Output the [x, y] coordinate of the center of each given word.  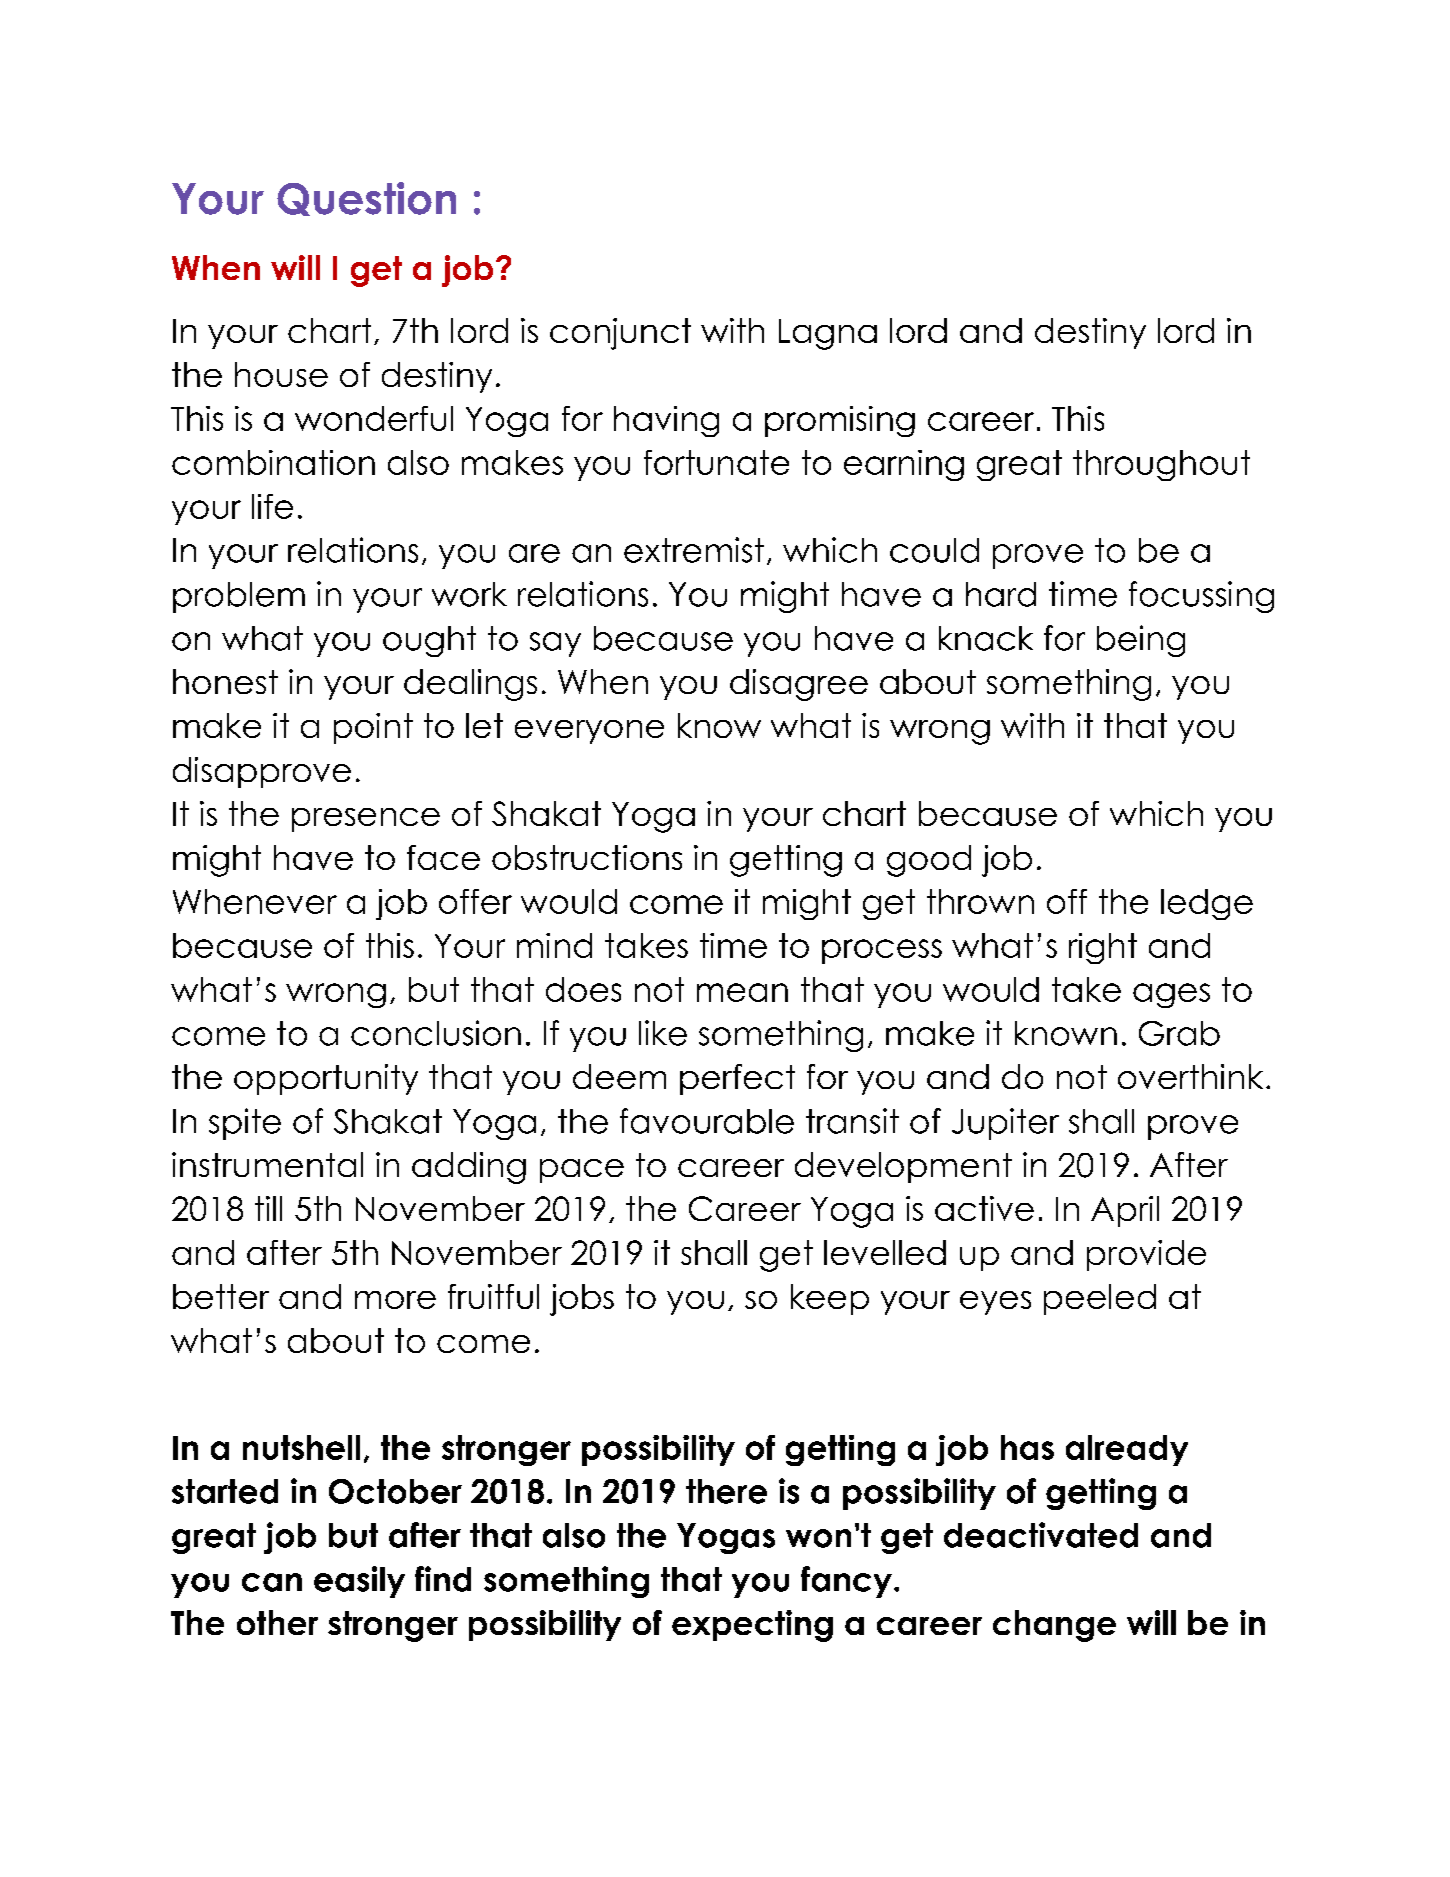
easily [359, 1582]
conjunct [620, 334]
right [1103, 948]
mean [742, 992]
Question [366, 199]
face [443, 857]
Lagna [828, 334]
